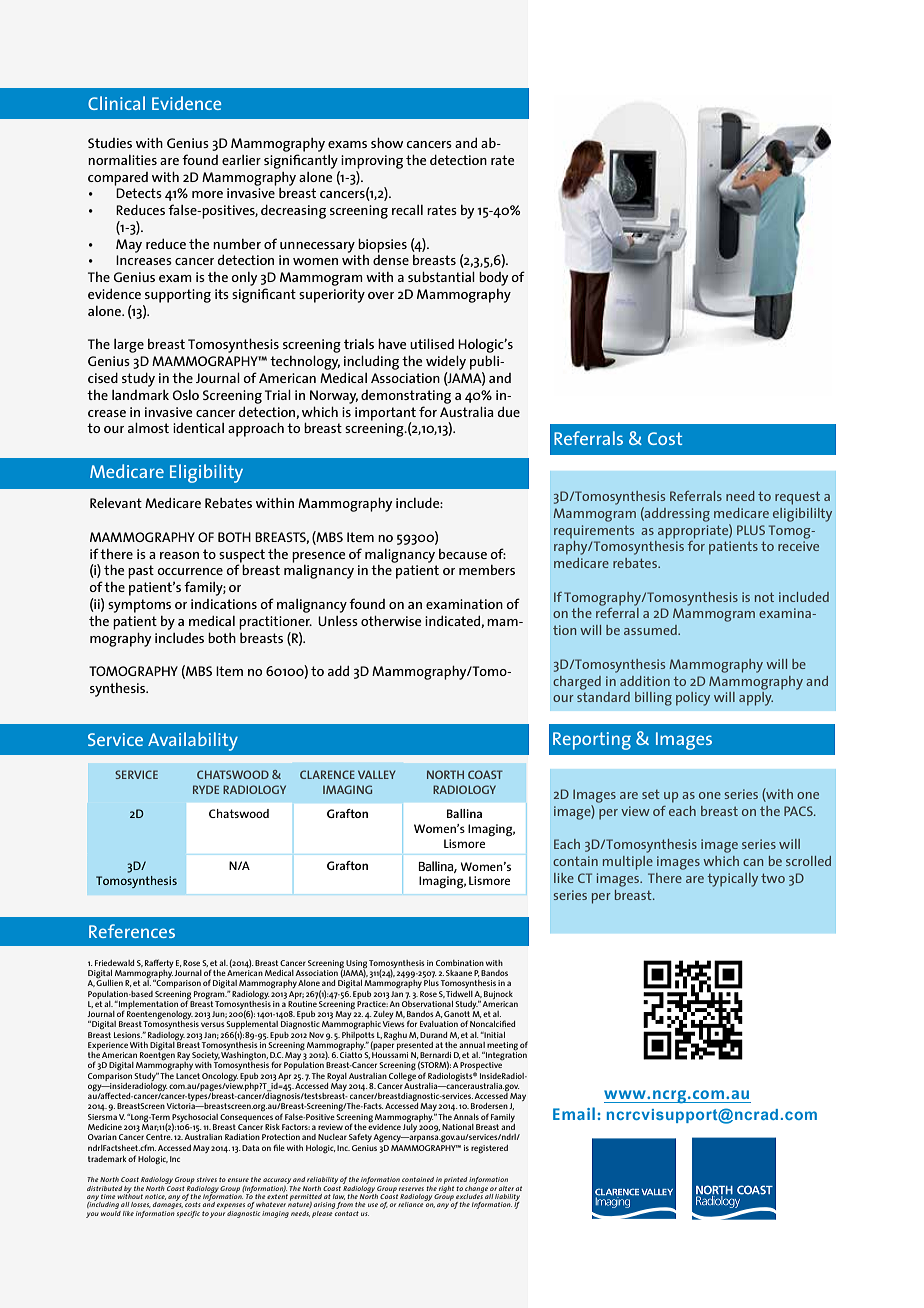  Describe the element at coordinates (494, 279) in the document. I see `body` at that location.
